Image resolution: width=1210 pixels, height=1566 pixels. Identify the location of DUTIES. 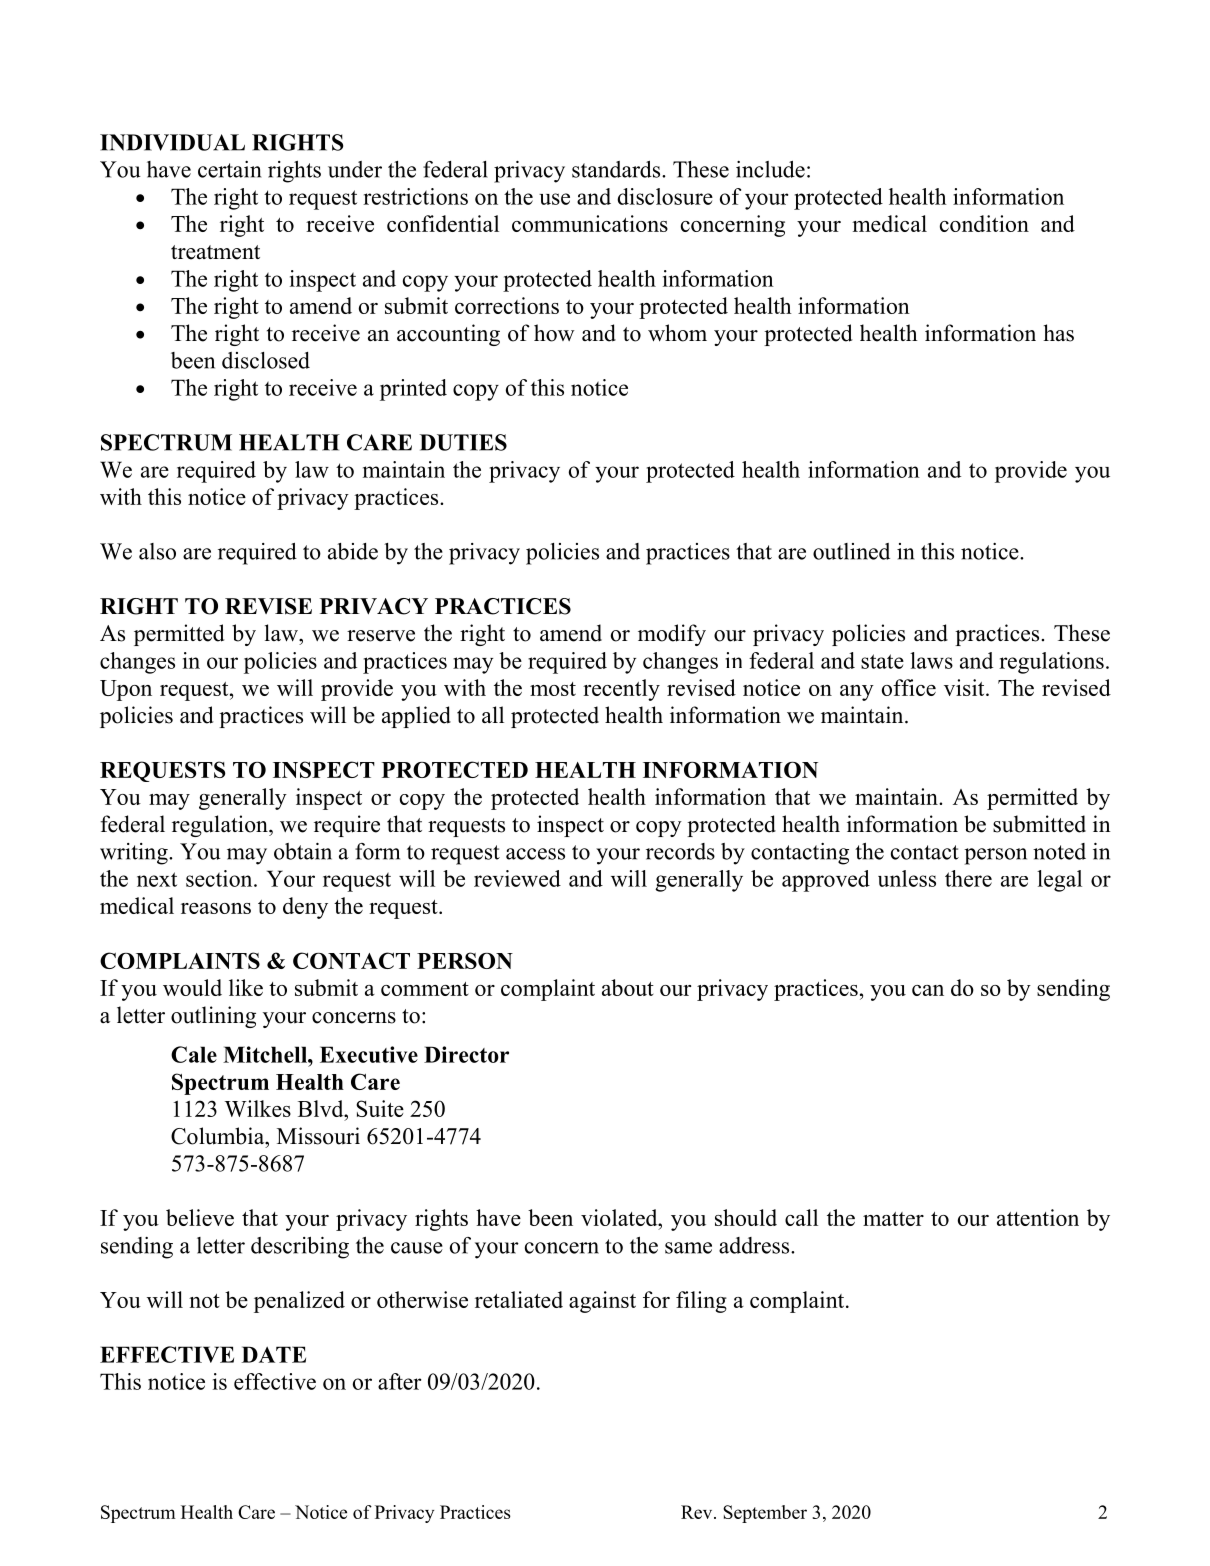
(463, 442).
